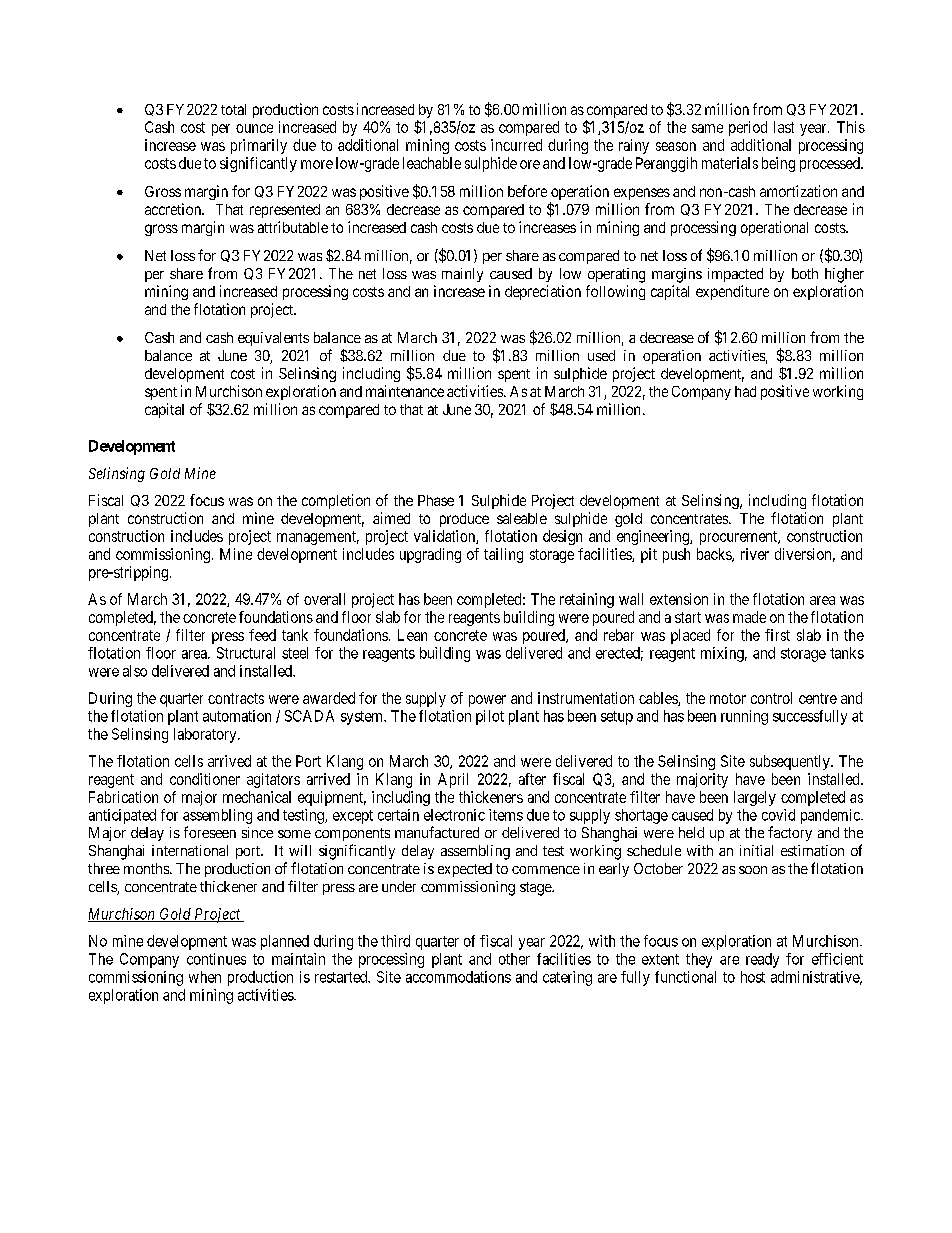 The image size is (952, 1233). What do you see at coordinates (749, 617) in the image?
I see `made` at bounding box center [749, 617].
